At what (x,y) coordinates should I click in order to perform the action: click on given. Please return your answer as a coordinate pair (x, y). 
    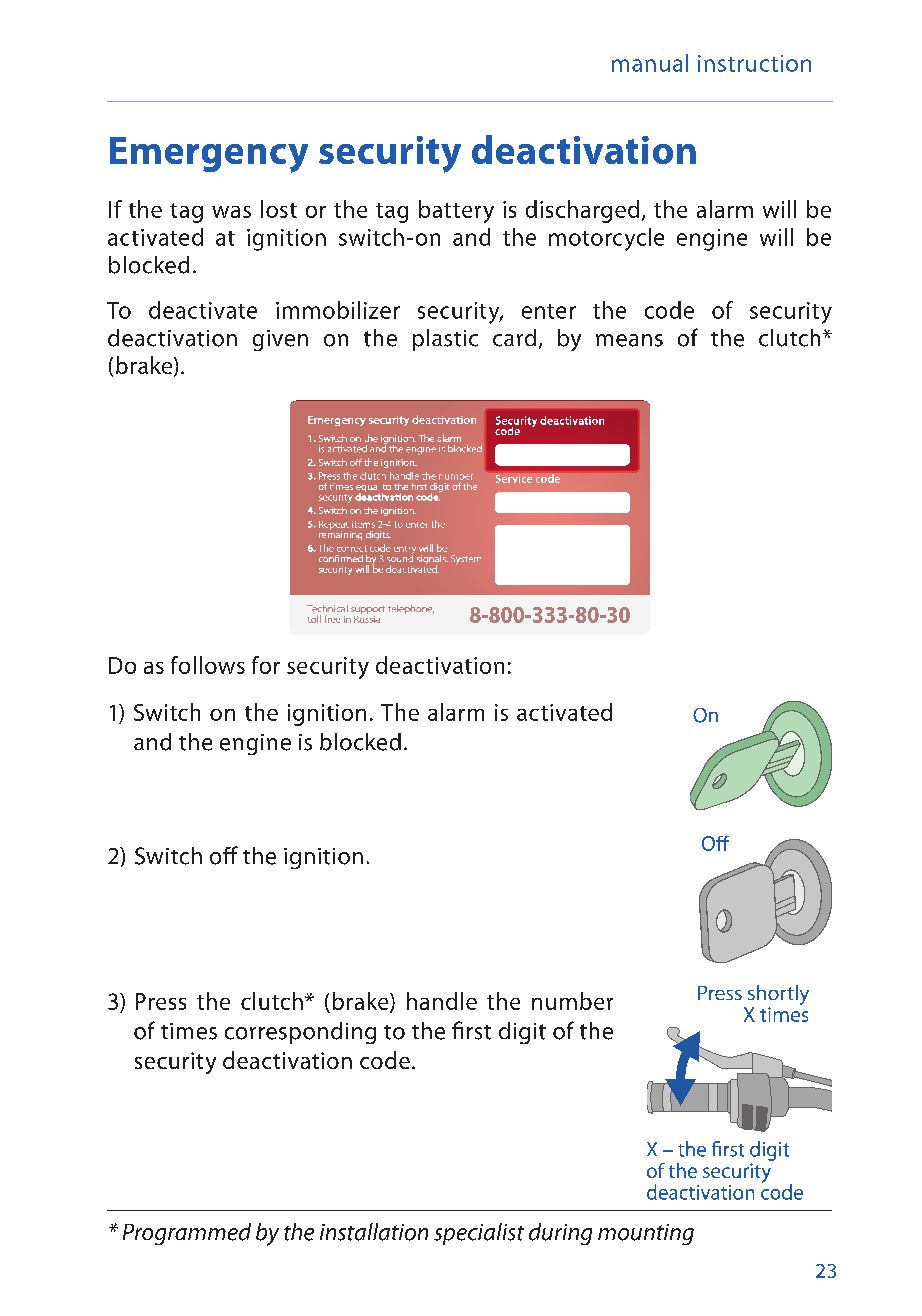
    Looking at the image, I should click on (280, 340).
